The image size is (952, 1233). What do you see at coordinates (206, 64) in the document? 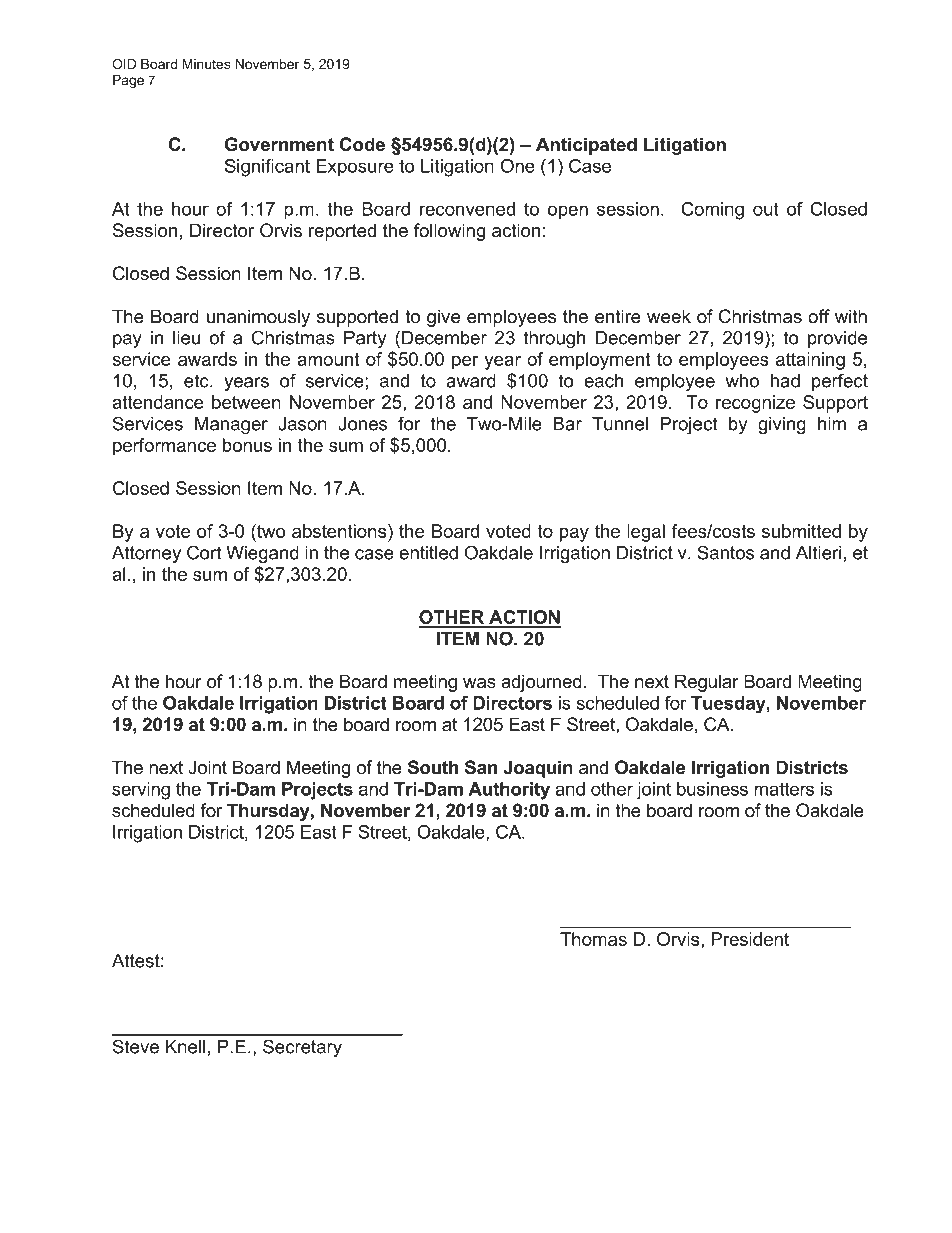
I see `Minutes` at bounding box center [206, 64].
